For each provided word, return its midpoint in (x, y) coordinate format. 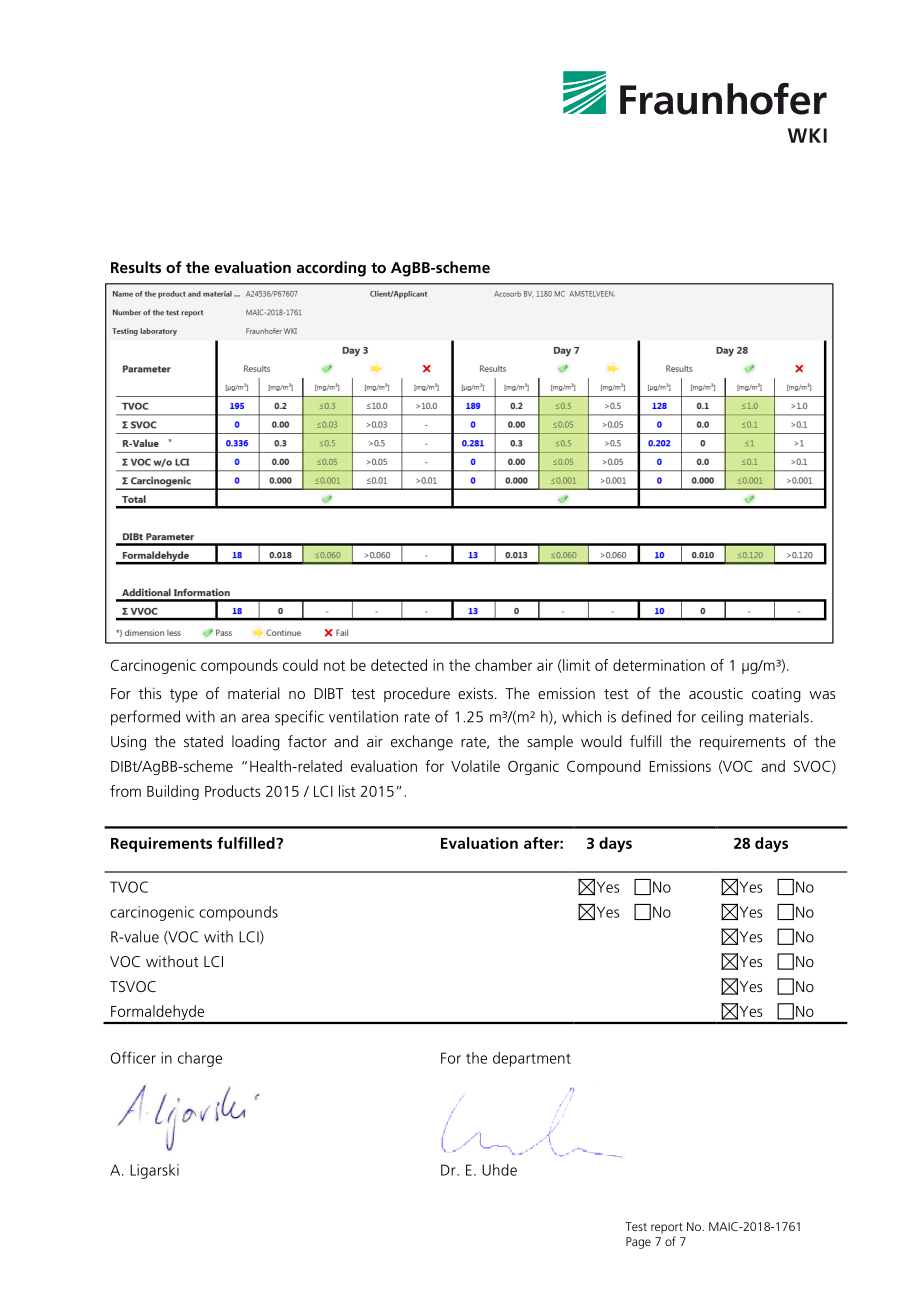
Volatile (475, 766)
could (300, 665)
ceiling (722, 718)
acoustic (716, 693)
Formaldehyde (158, 1014)
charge (200, 1059)
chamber (503, 665)
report (667, 1228)
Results (136, 267)
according (331, 269)
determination (659, 665)
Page (638, 1243)
